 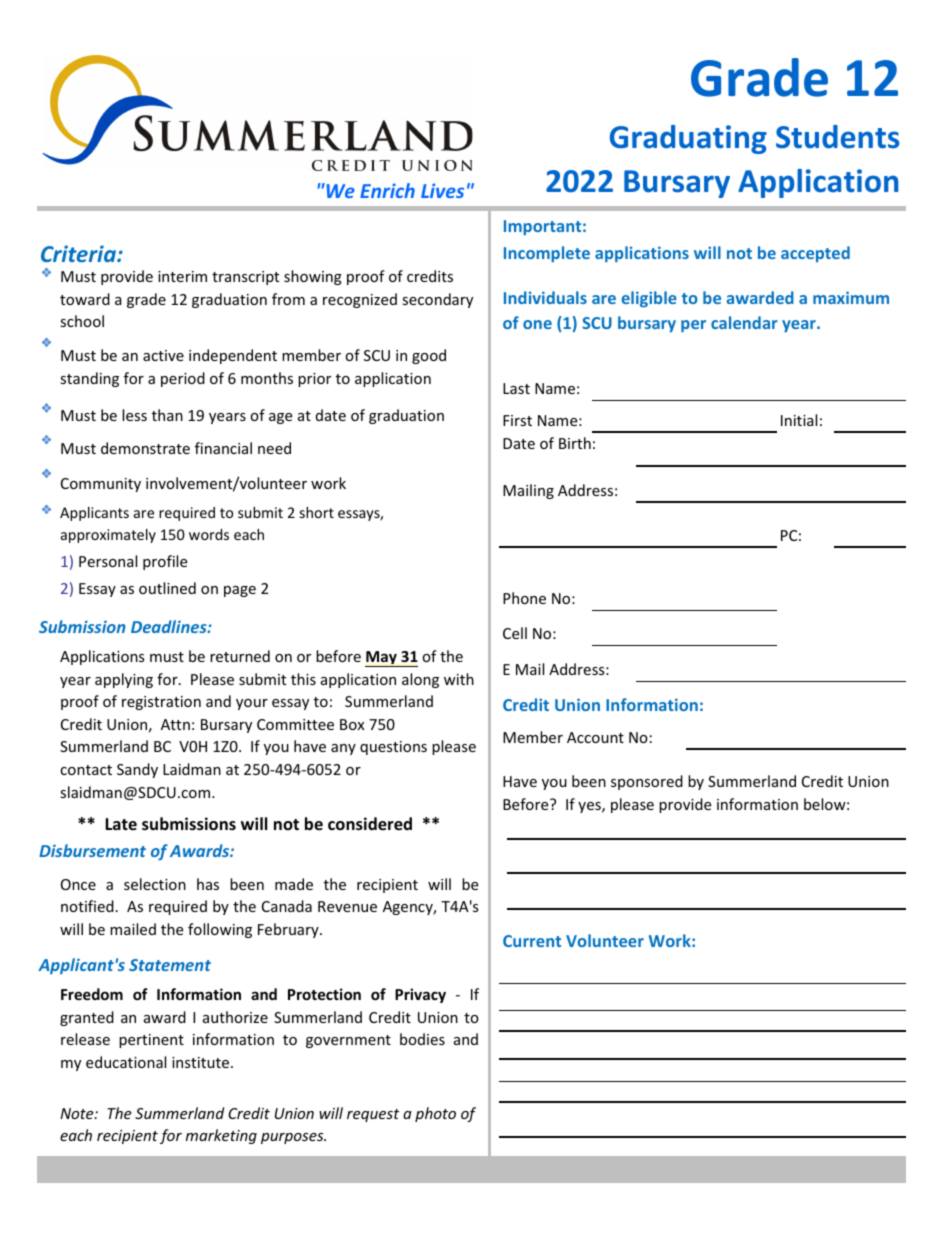 What do you see at coordinates (137, 770) in the page?
I see `Sandy` at bounding box center [137, 770].
